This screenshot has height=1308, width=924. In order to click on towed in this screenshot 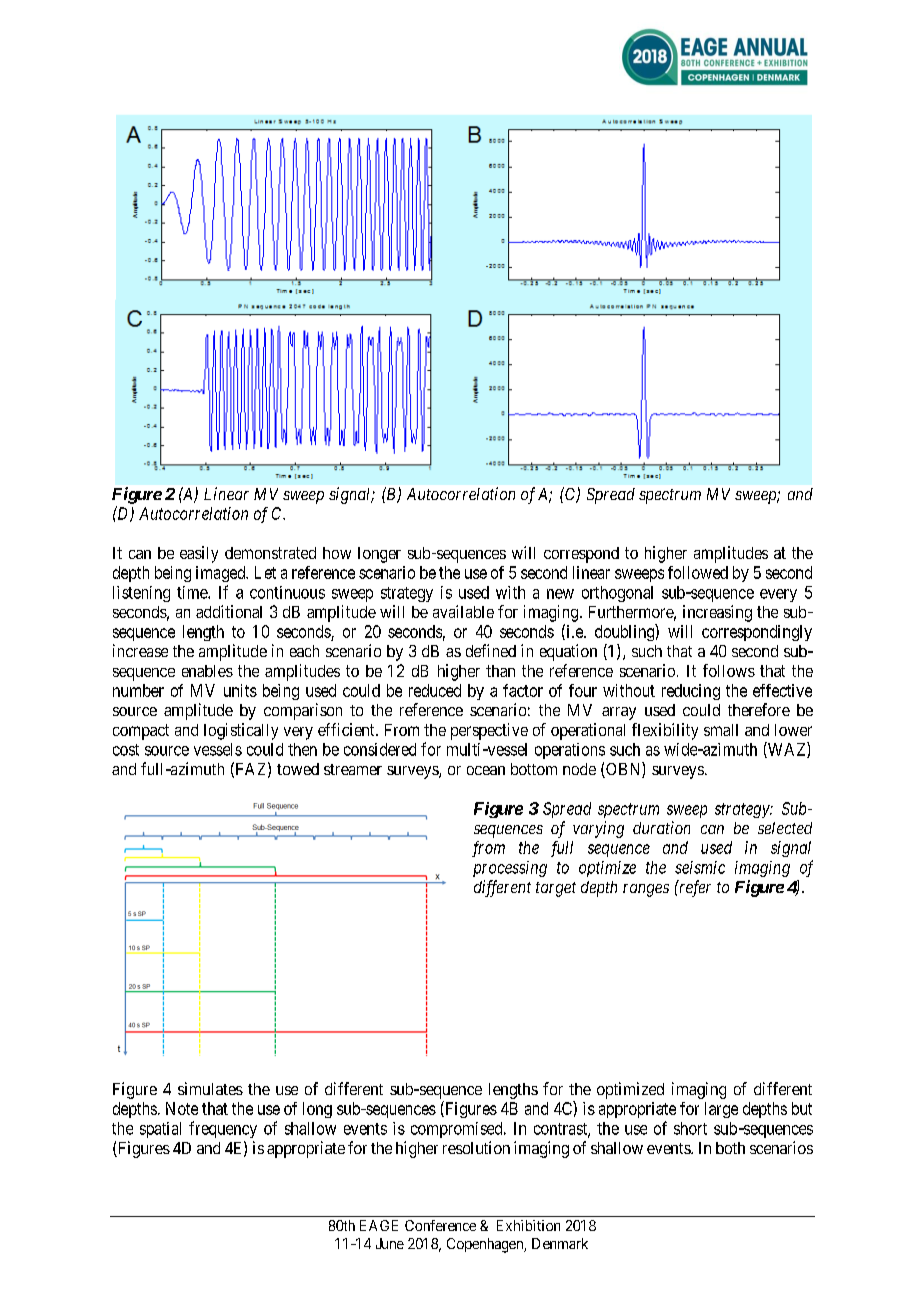, I will do `click(298, 769)`.
